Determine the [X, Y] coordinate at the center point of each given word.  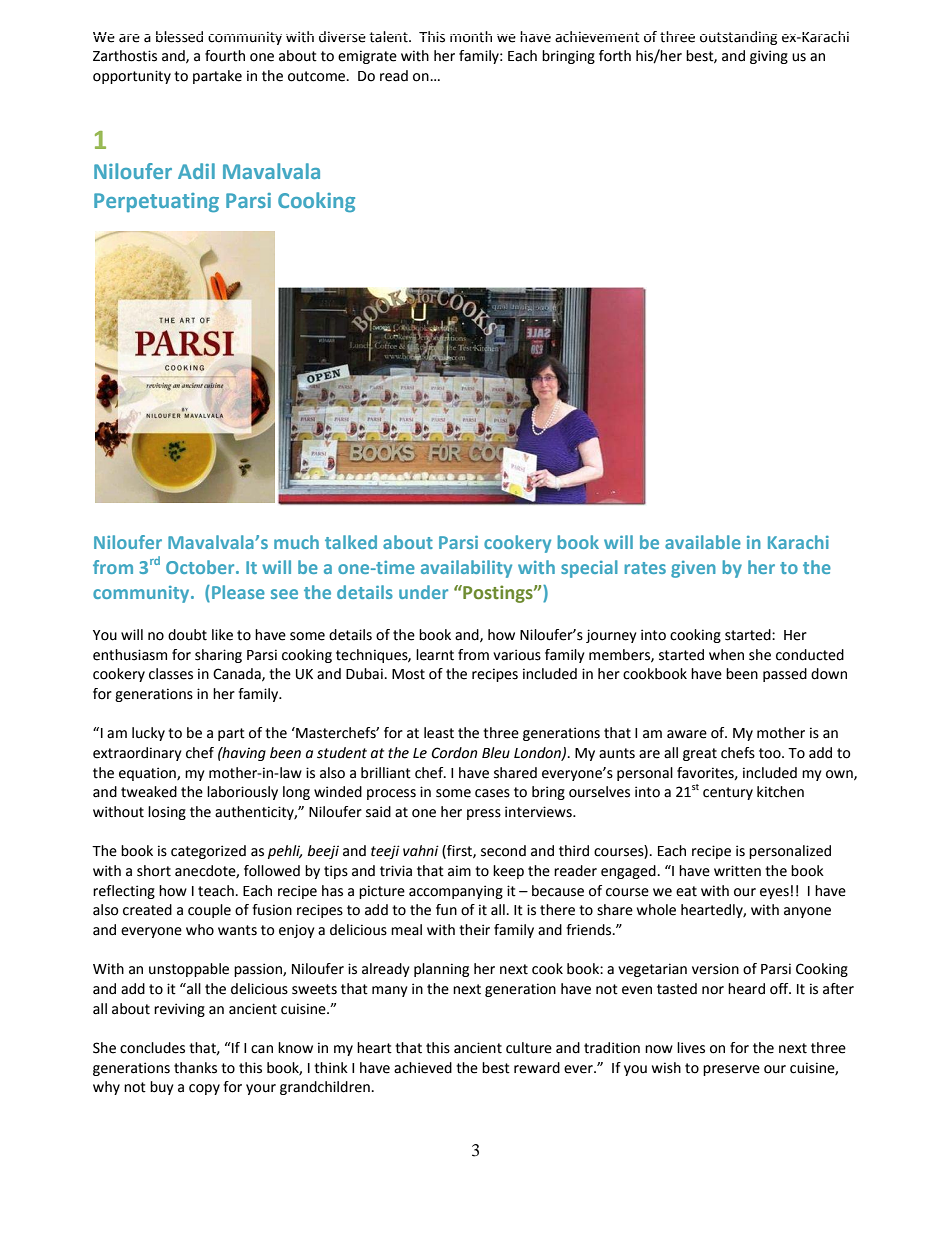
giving [769, 57]
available [703, 542]
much [296, 542]
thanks [195, 1068]
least [439, 733]
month [471, 37]
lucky [148, 734]
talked [351, 542]
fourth [225, 56]
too [771, 753]
